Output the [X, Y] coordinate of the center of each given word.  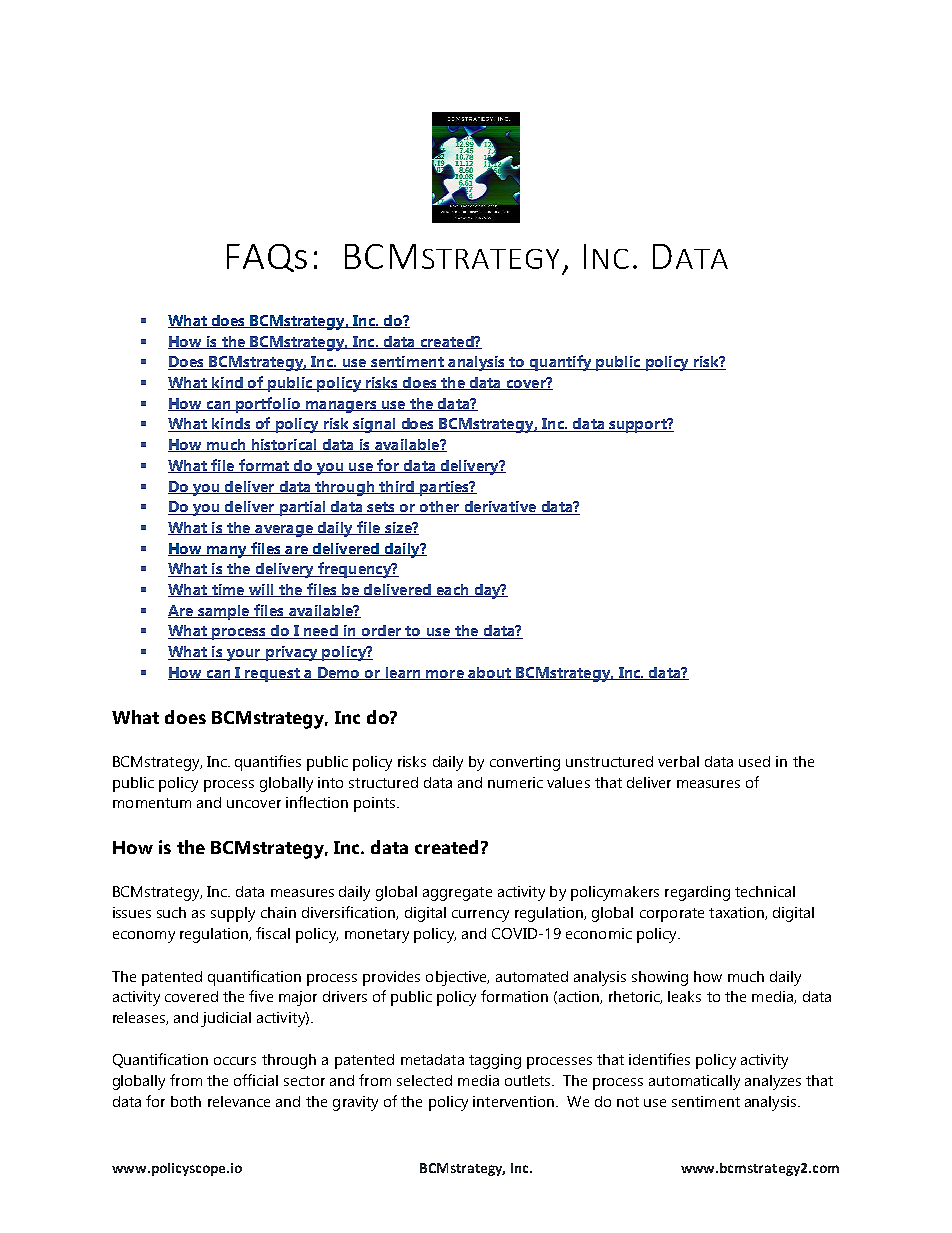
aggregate [457, 894]
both [186, 1101]
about [489, 673]
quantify [561, 363]
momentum [152, 803]
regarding [697, 893]
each [452, 590]
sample [224, 612]
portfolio [268, 405]
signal [374, 425]
